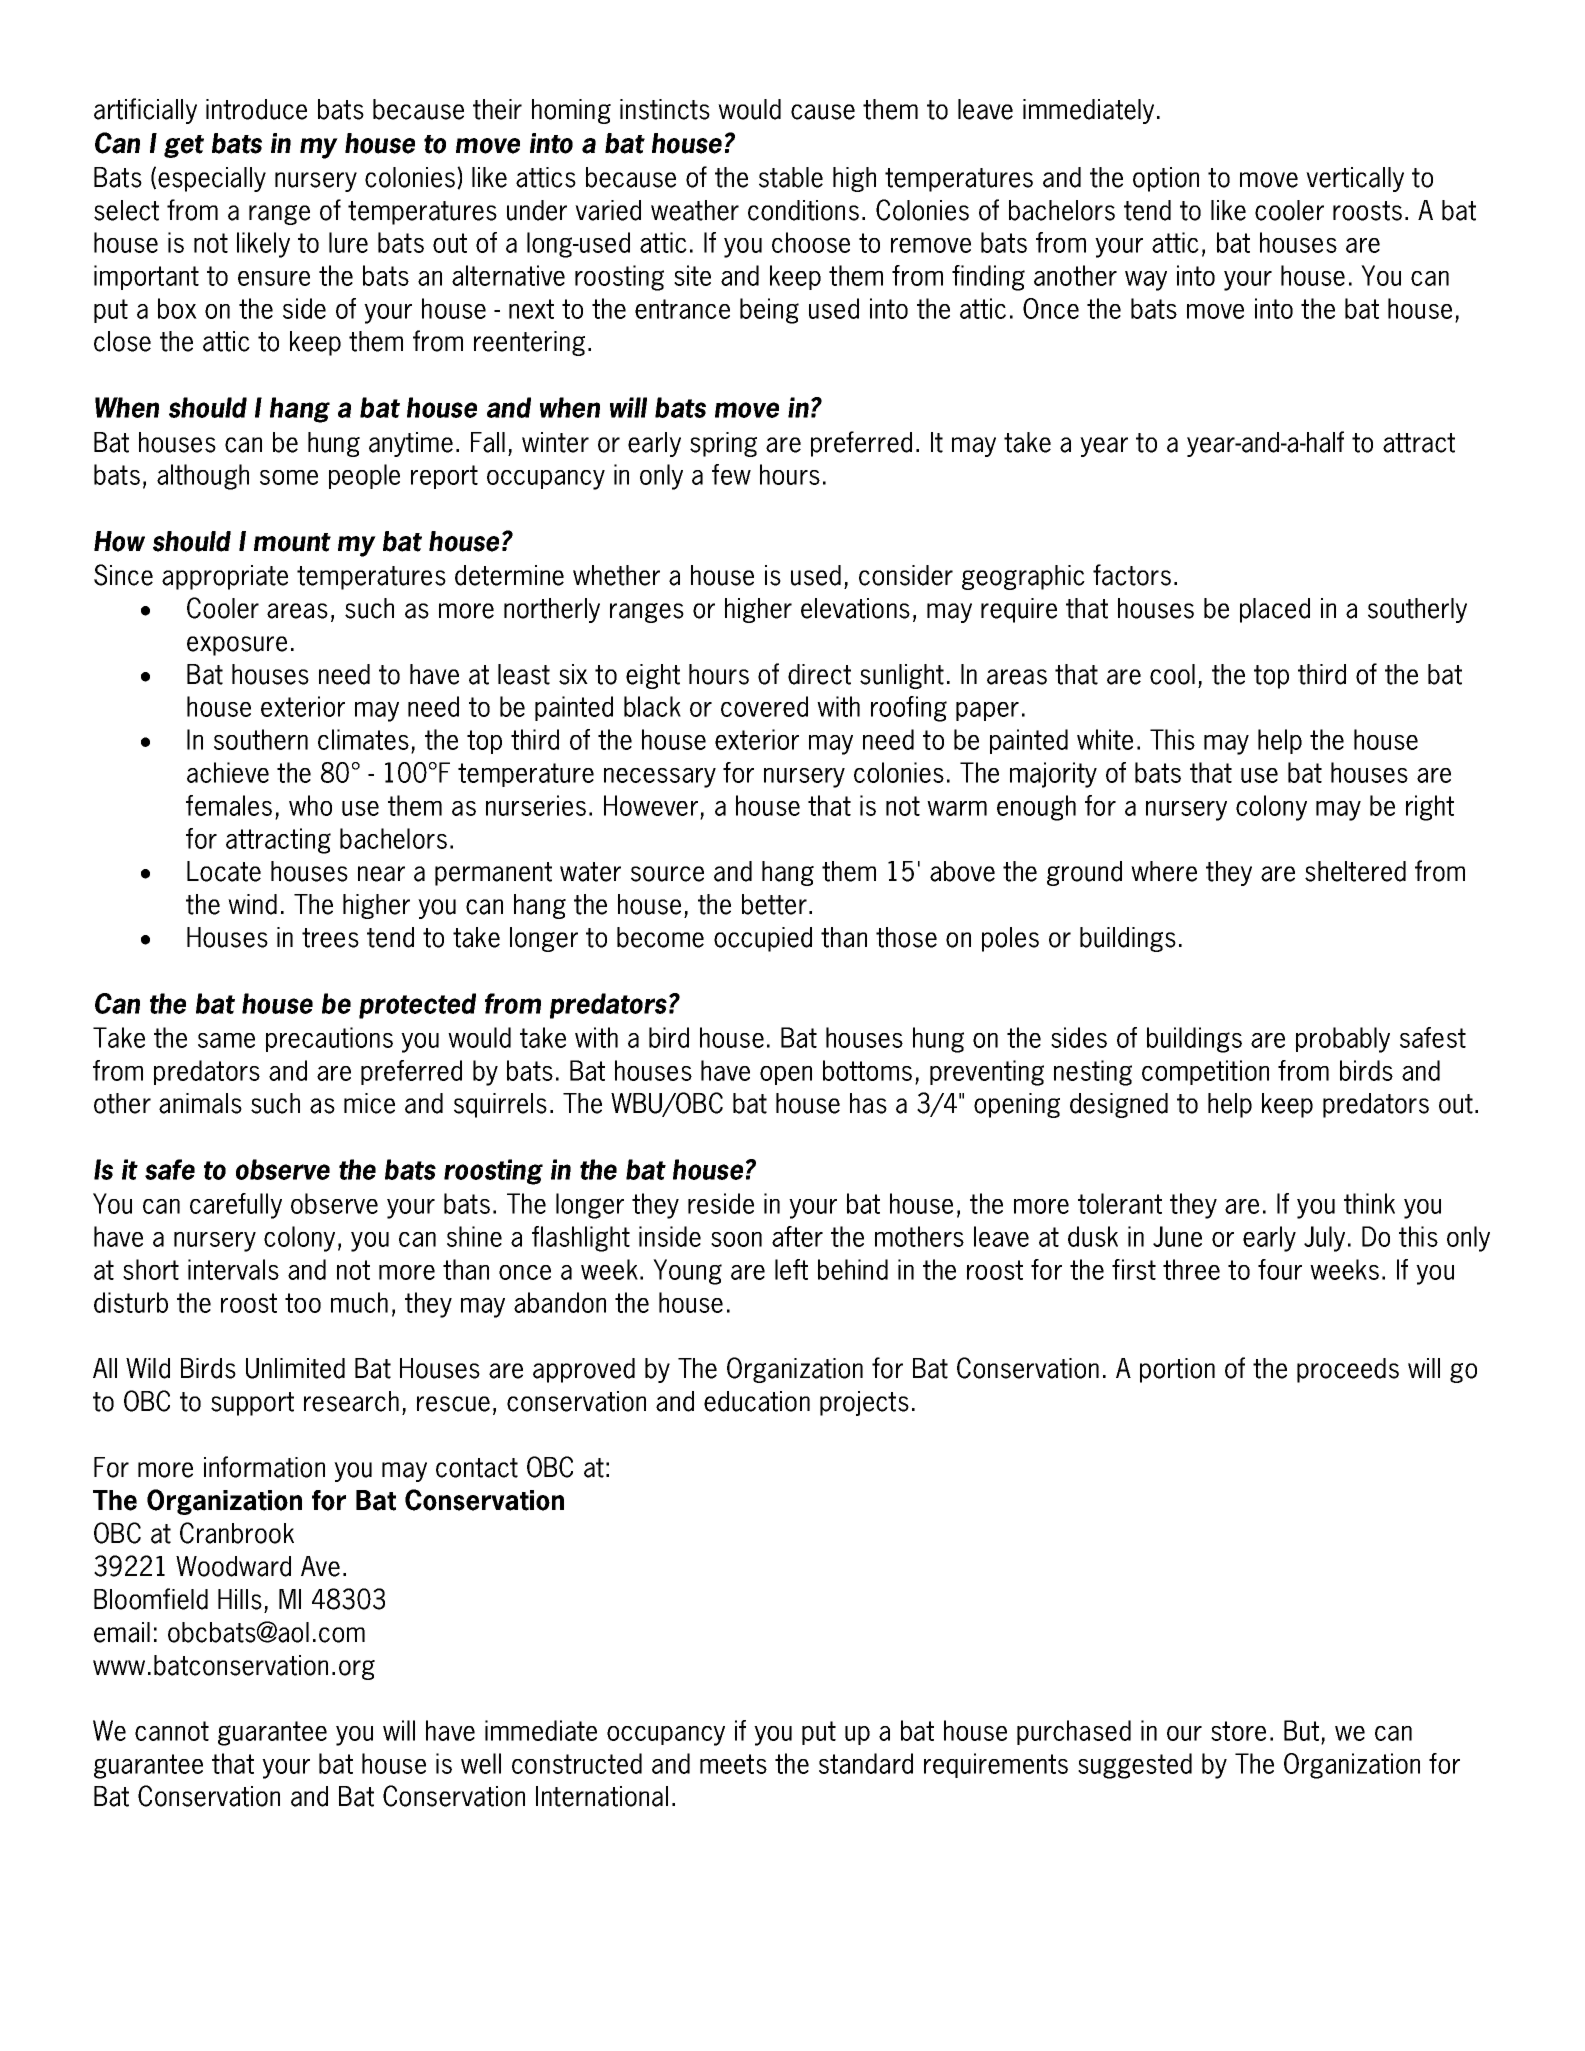 This document has width=1585, height=2051. What do you see at coordinates (1303, 1732) in the document?
I see `But` at bounding box center [1303, 1732].
